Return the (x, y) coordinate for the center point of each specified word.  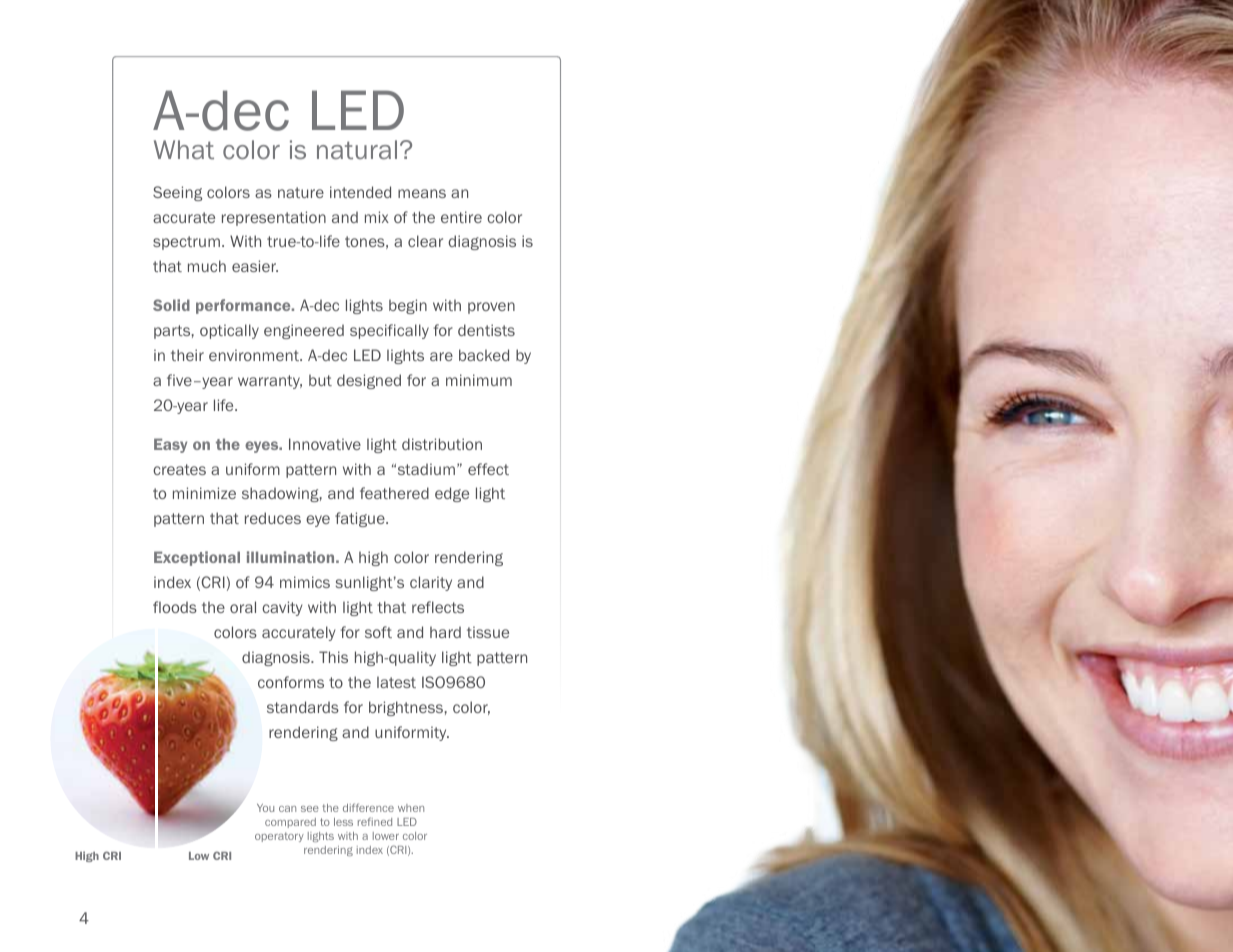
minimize (204, 493)
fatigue (361, 519)
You (265, 808)
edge (452, 494)
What (184, 150)
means (422, 193)
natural (357, 150)
